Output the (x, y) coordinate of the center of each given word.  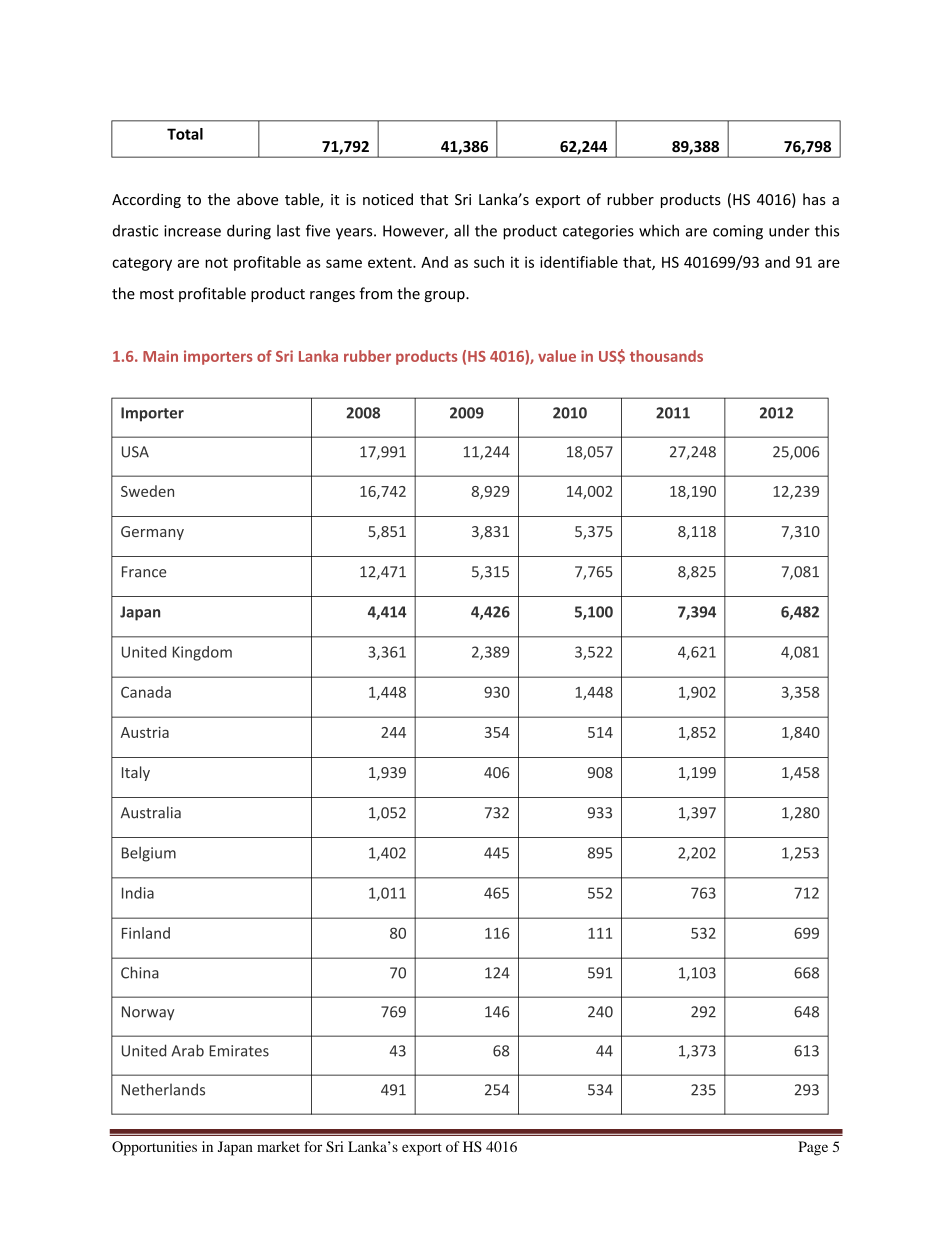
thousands (666, 356)
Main (160, 356)
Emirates (239, 1051)
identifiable (579, 262)
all (461, 230)
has (814, 199)
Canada (146, 692)
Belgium (149, 854)
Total (185, 134)
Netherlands (163, 1089)
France (144, 572)
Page (813, 1148)
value (557, 356)
